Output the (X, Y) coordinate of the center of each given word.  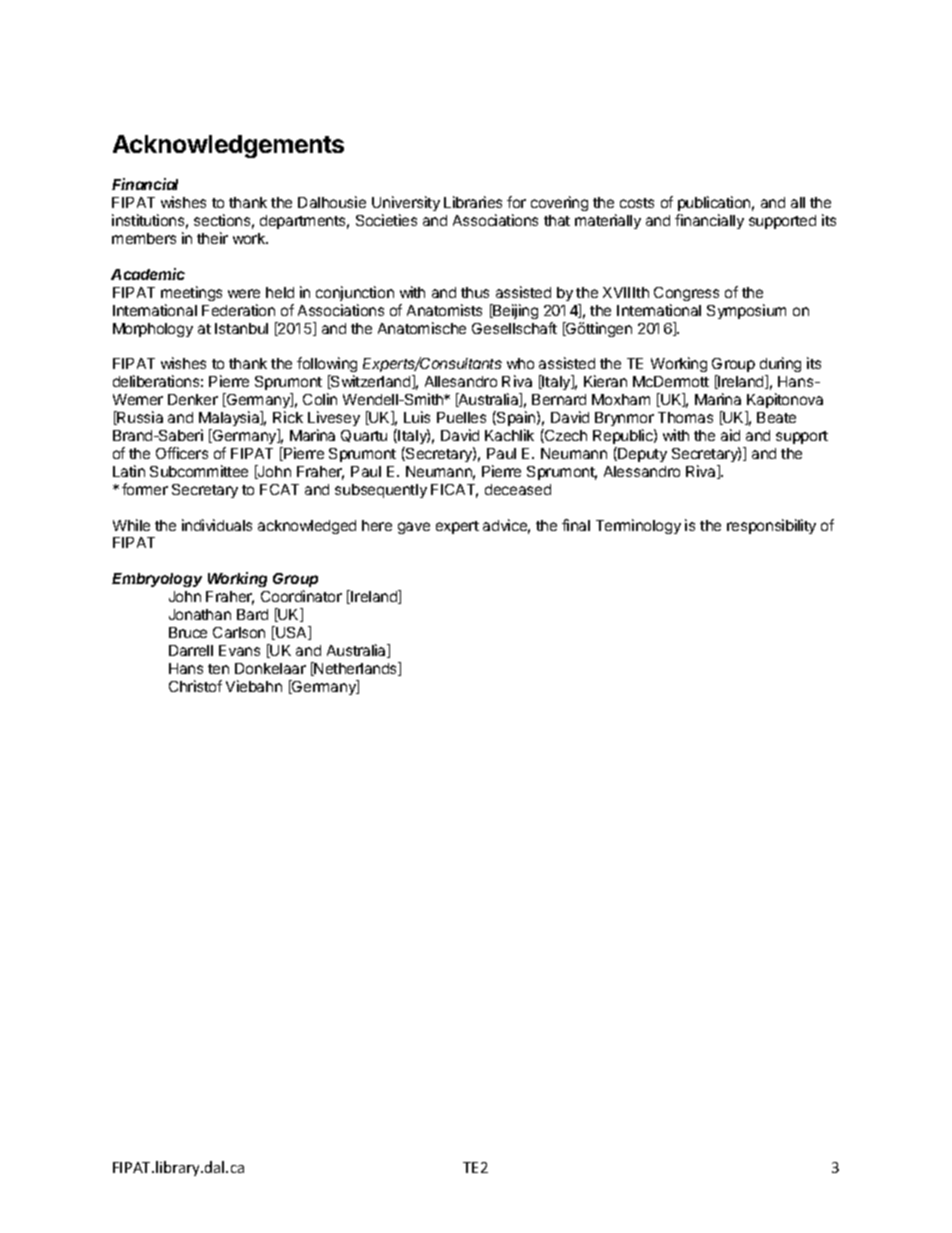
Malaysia (230, 418)
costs (637, 203)
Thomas (685, 417)
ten (218, 669)
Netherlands (356, 669)
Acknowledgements (228, 146)
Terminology (638, 526)
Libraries (473, 202)
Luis (417, 417)
